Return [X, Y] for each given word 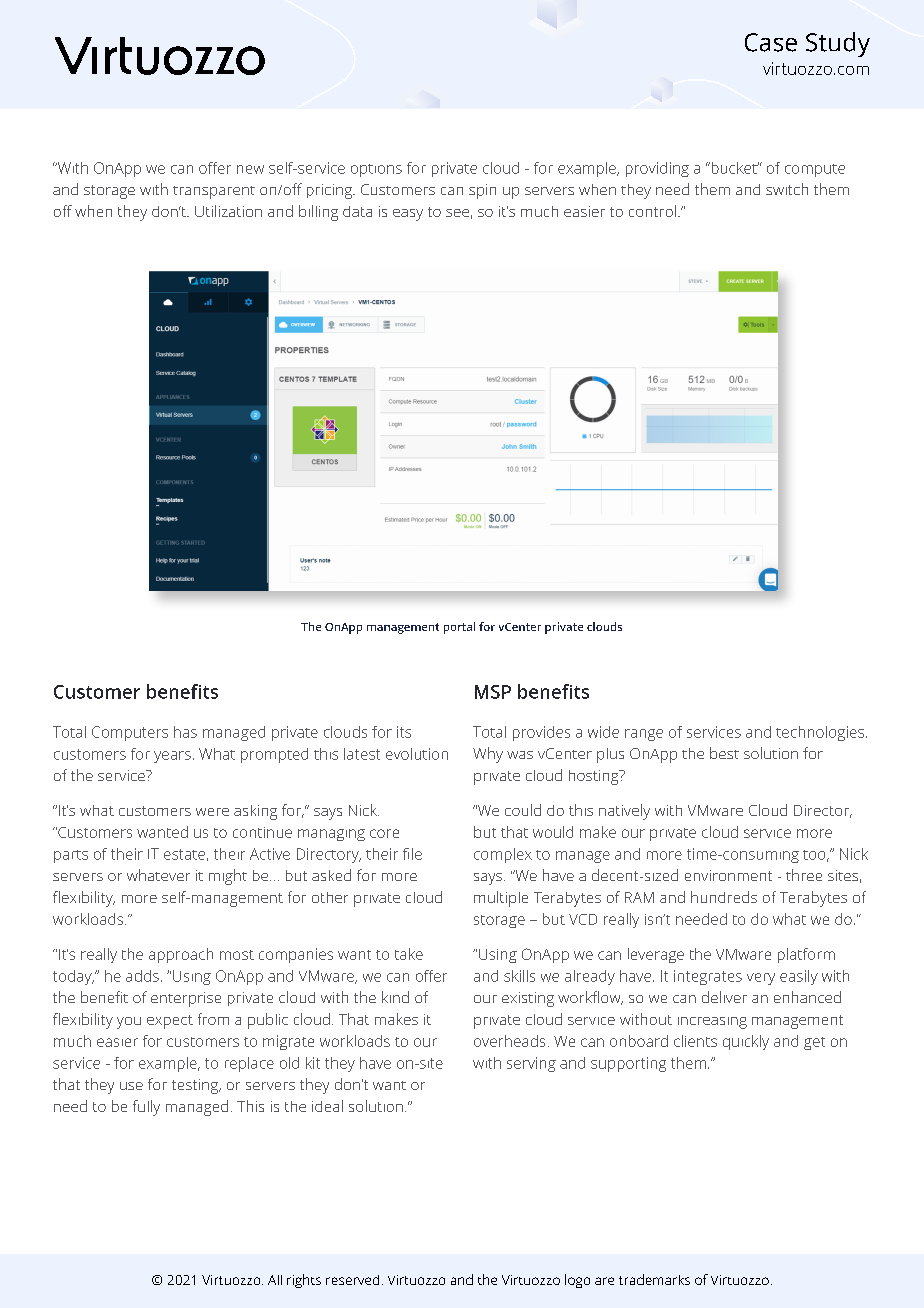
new [250, 169]
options [376, 170]
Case [771, 42]
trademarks [654, 1279]
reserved [352, 1280]
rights [304, 1281]
